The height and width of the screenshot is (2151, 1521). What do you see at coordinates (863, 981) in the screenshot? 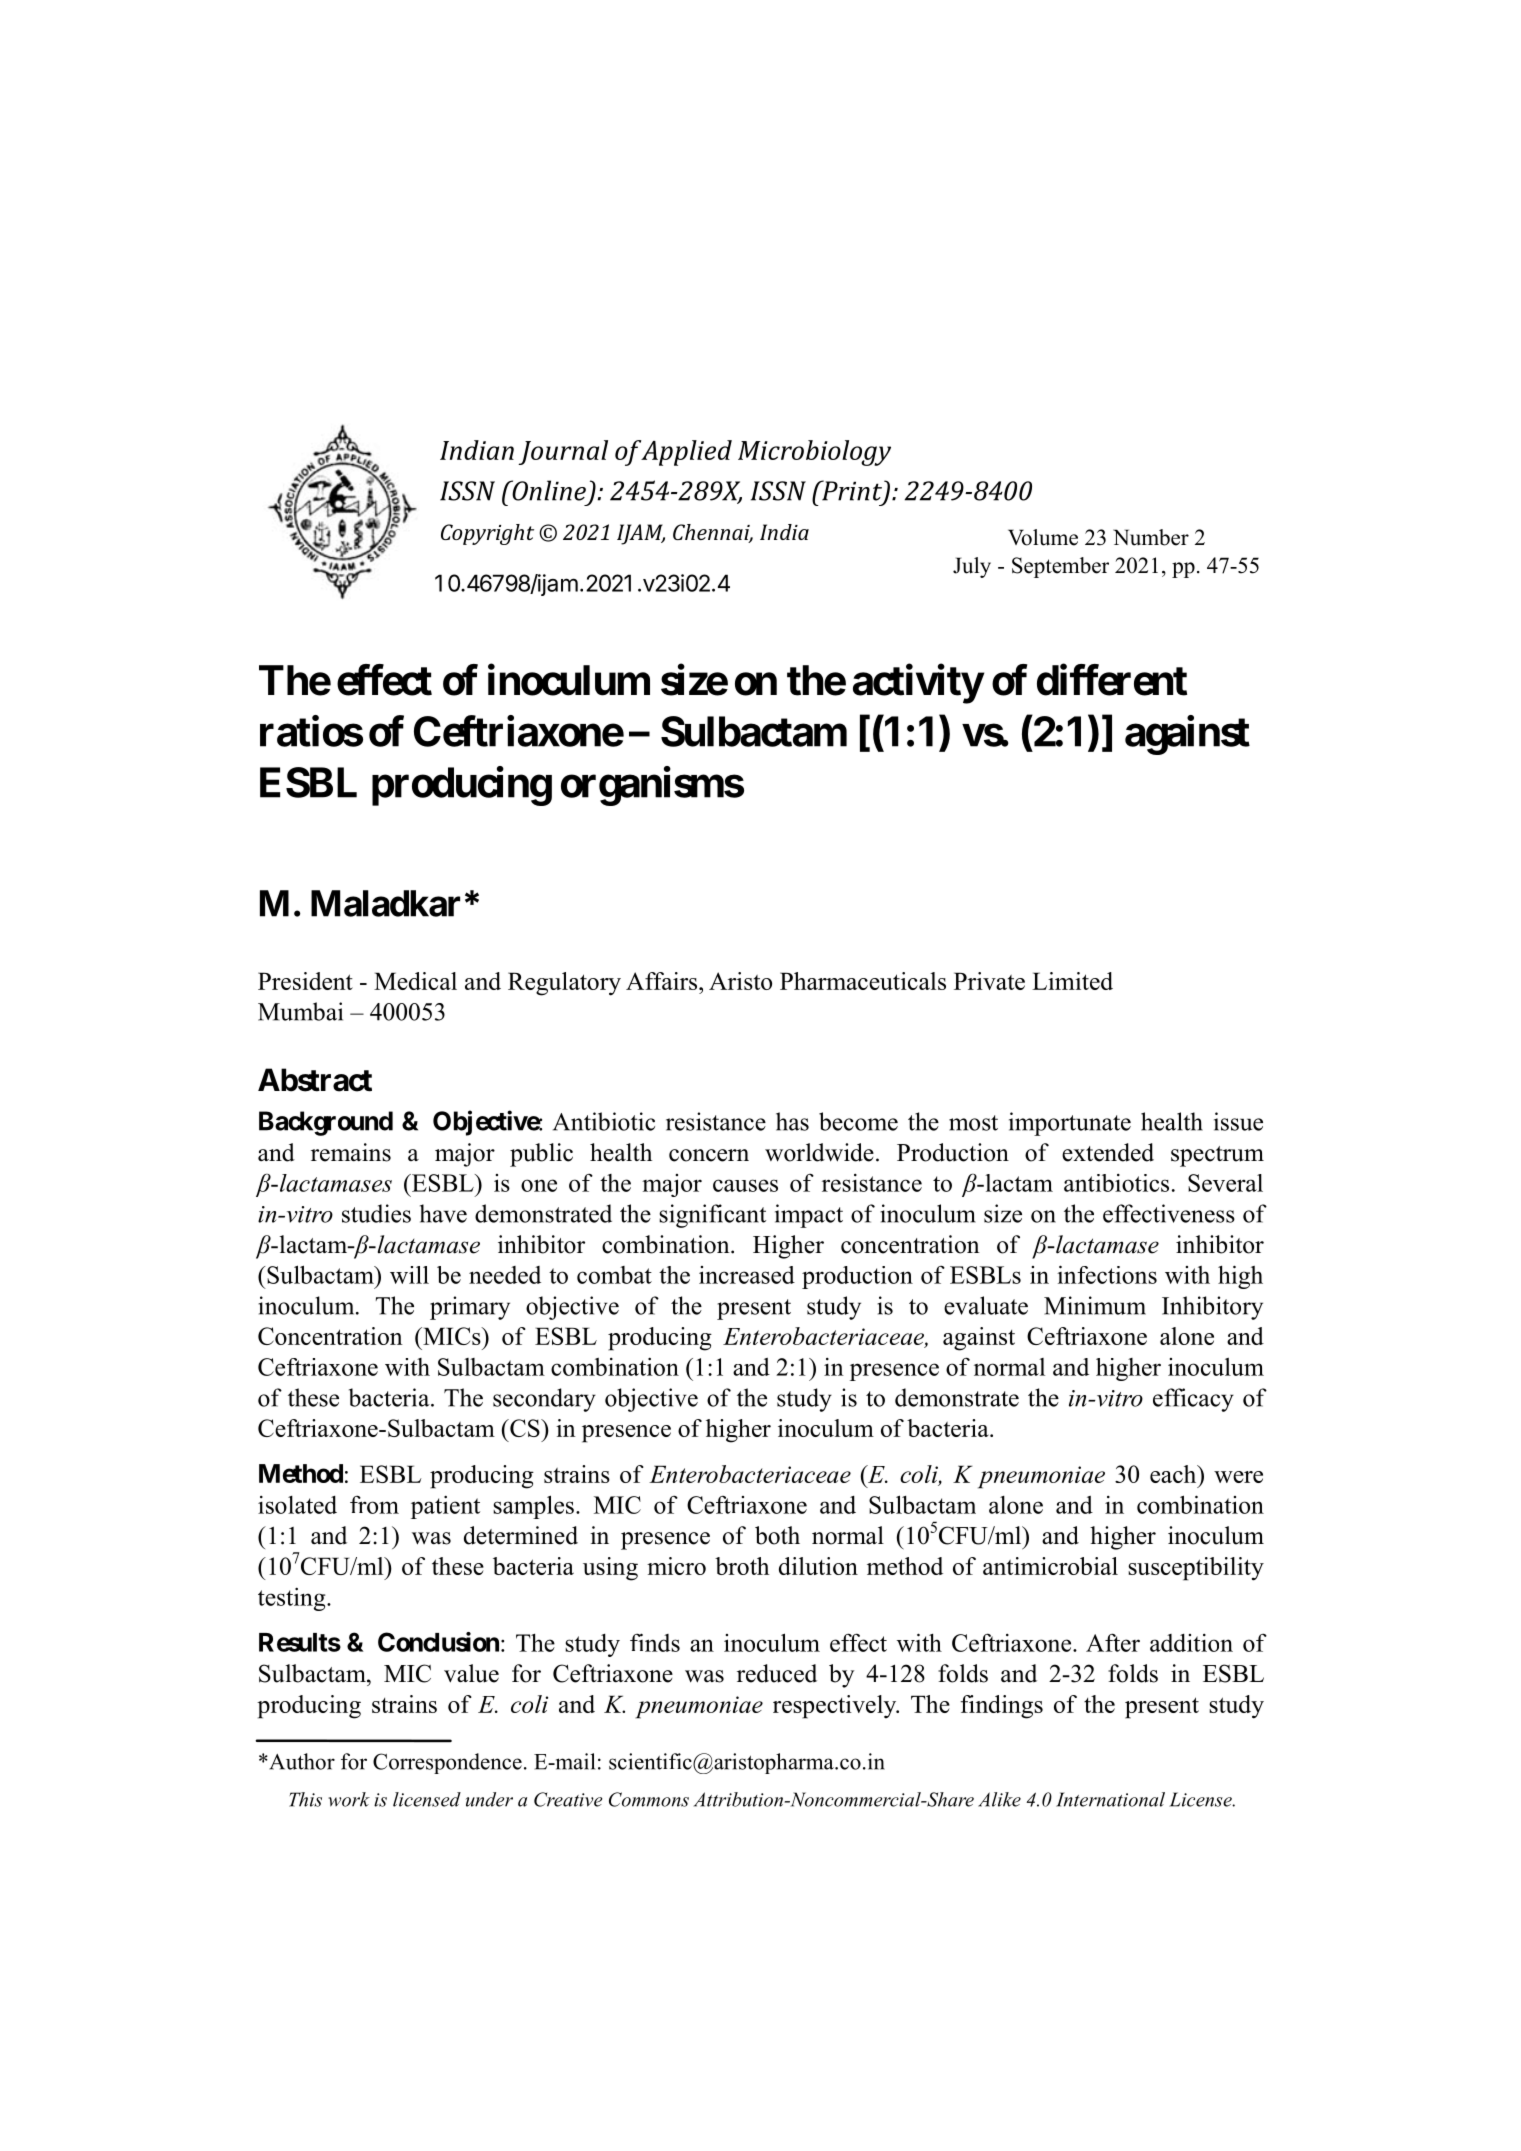
I see `Pharmaceuticals` at bounding box center [863, 981].
